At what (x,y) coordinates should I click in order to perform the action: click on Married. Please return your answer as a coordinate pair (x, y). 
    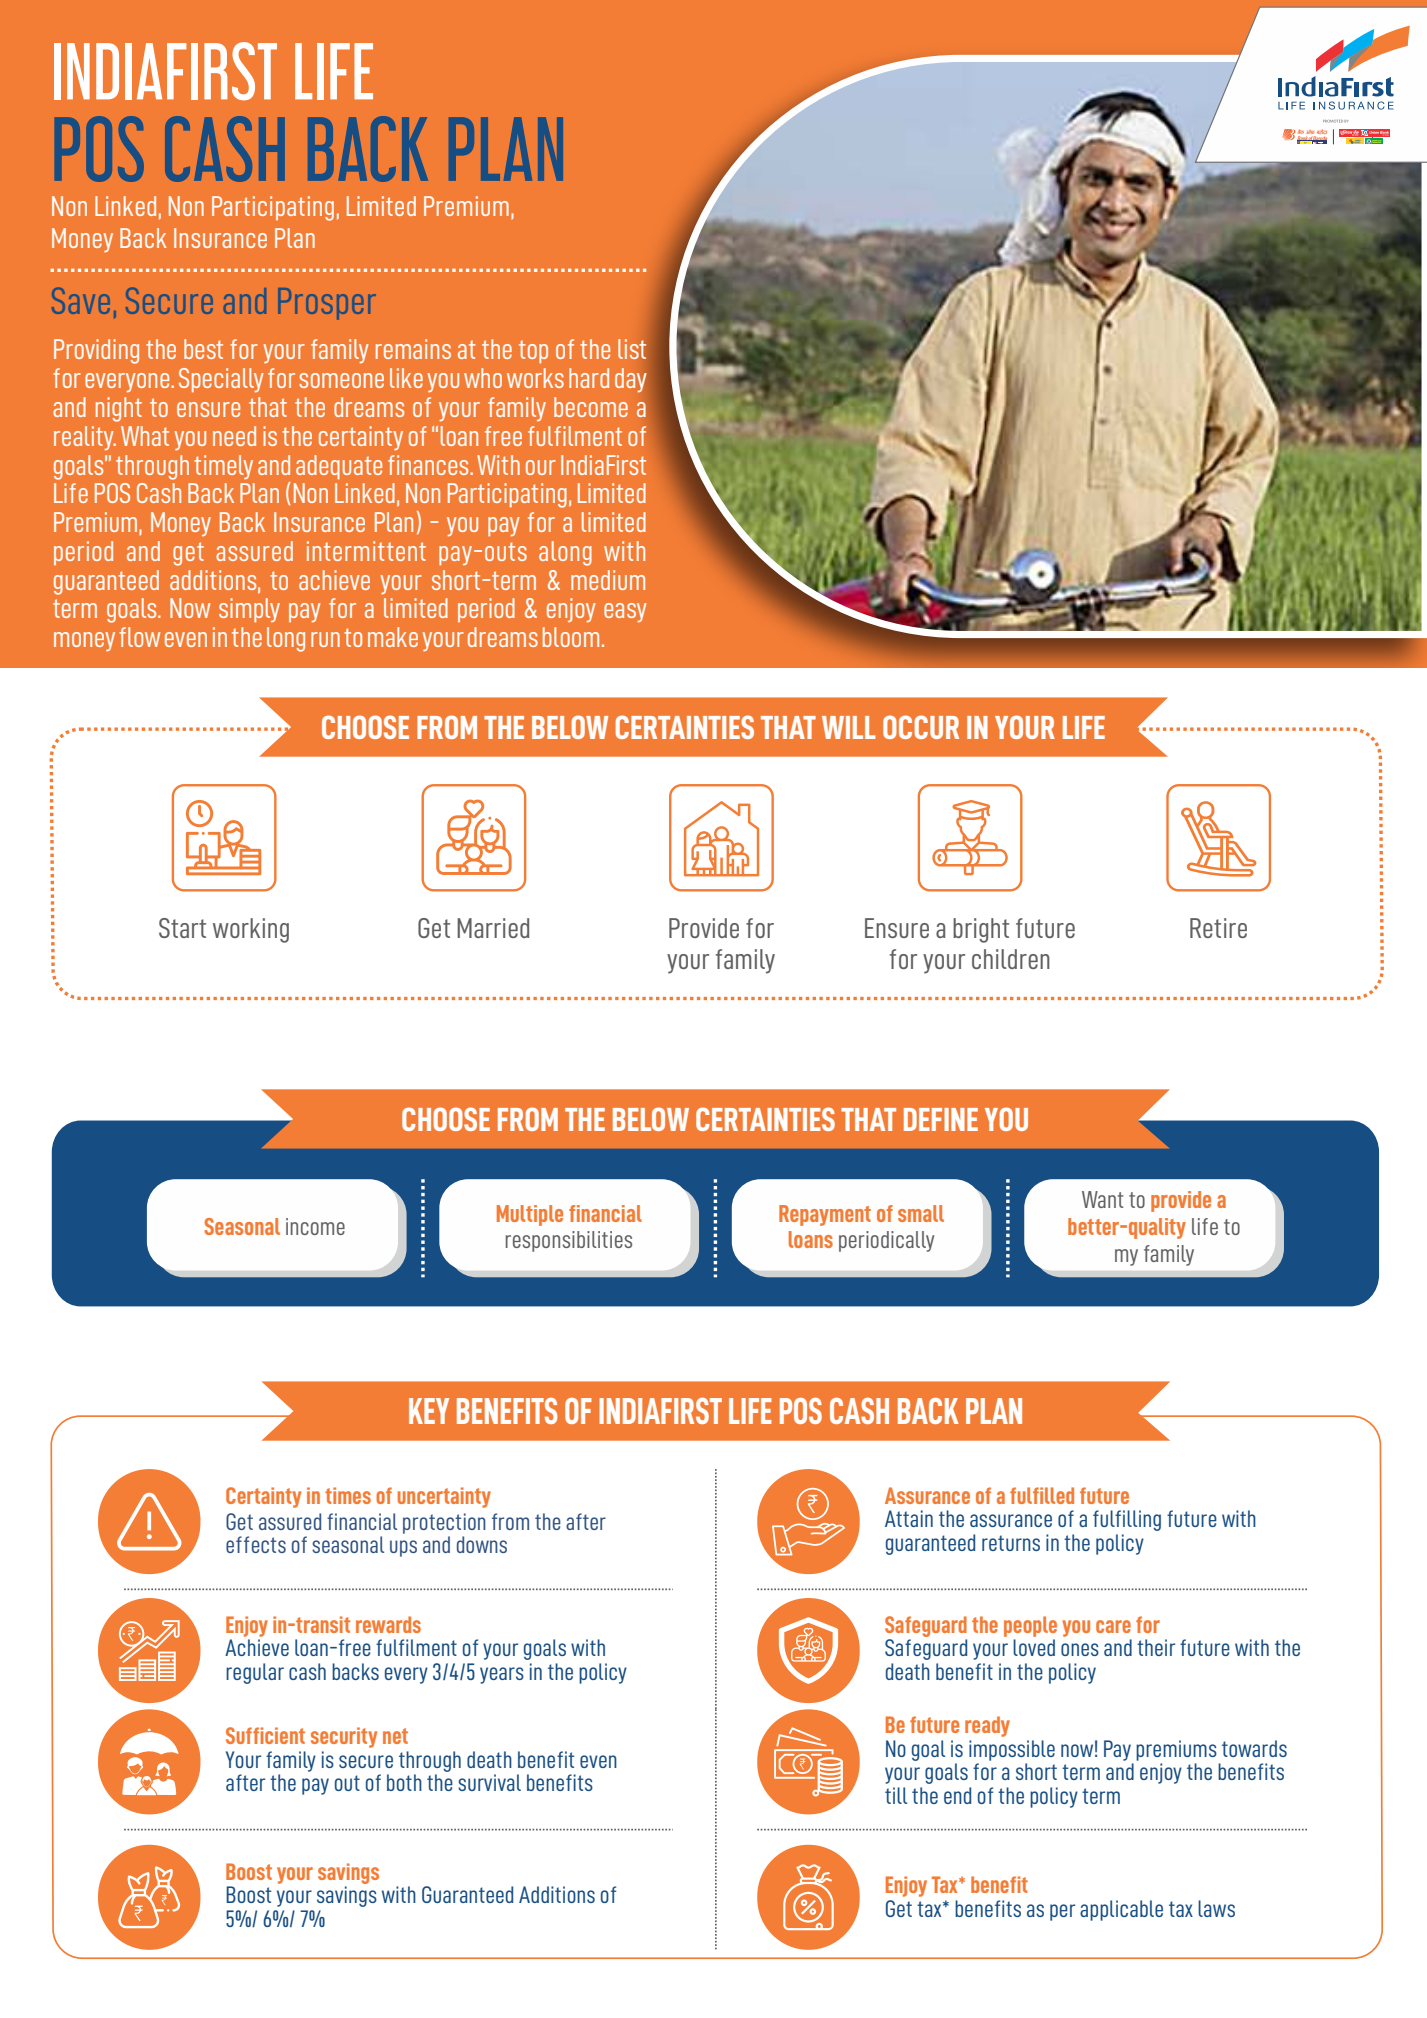
    Looking at the image, I should click on (493, 928).
